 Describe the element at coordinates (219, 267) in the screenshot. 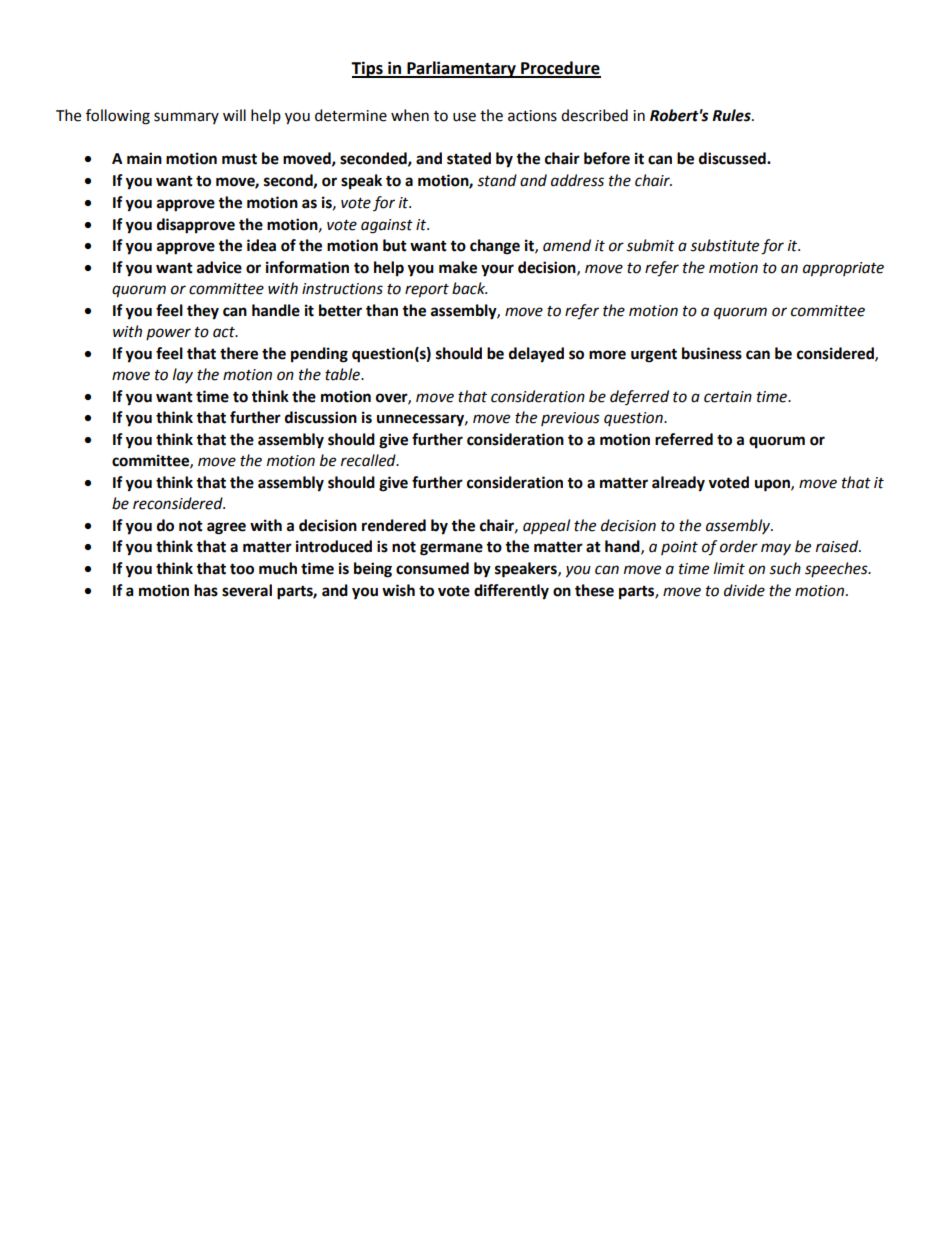

I see `advice` at that location.
